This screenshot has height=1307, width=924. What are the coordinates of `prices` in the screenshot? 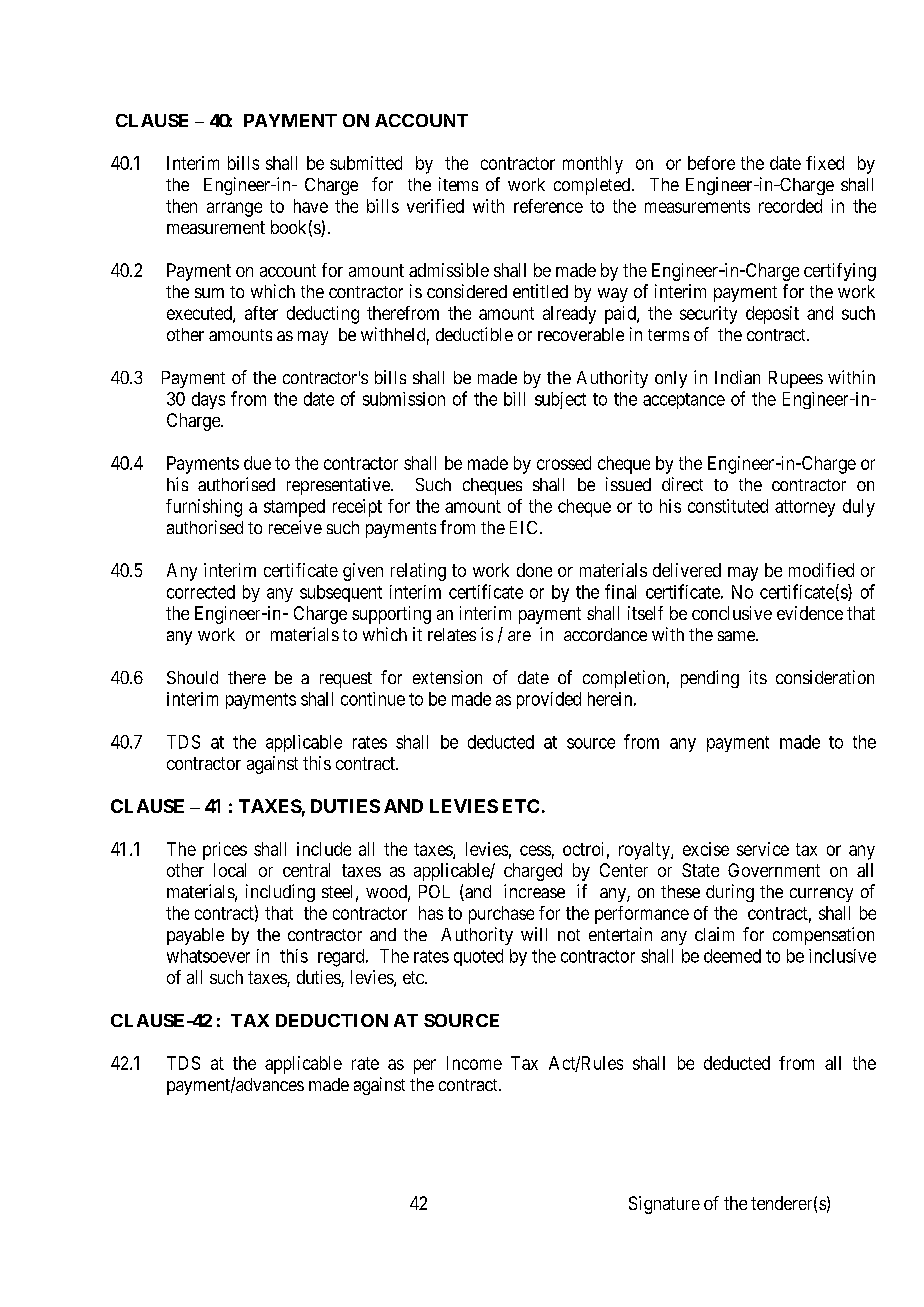 It's located at (225, 851).
